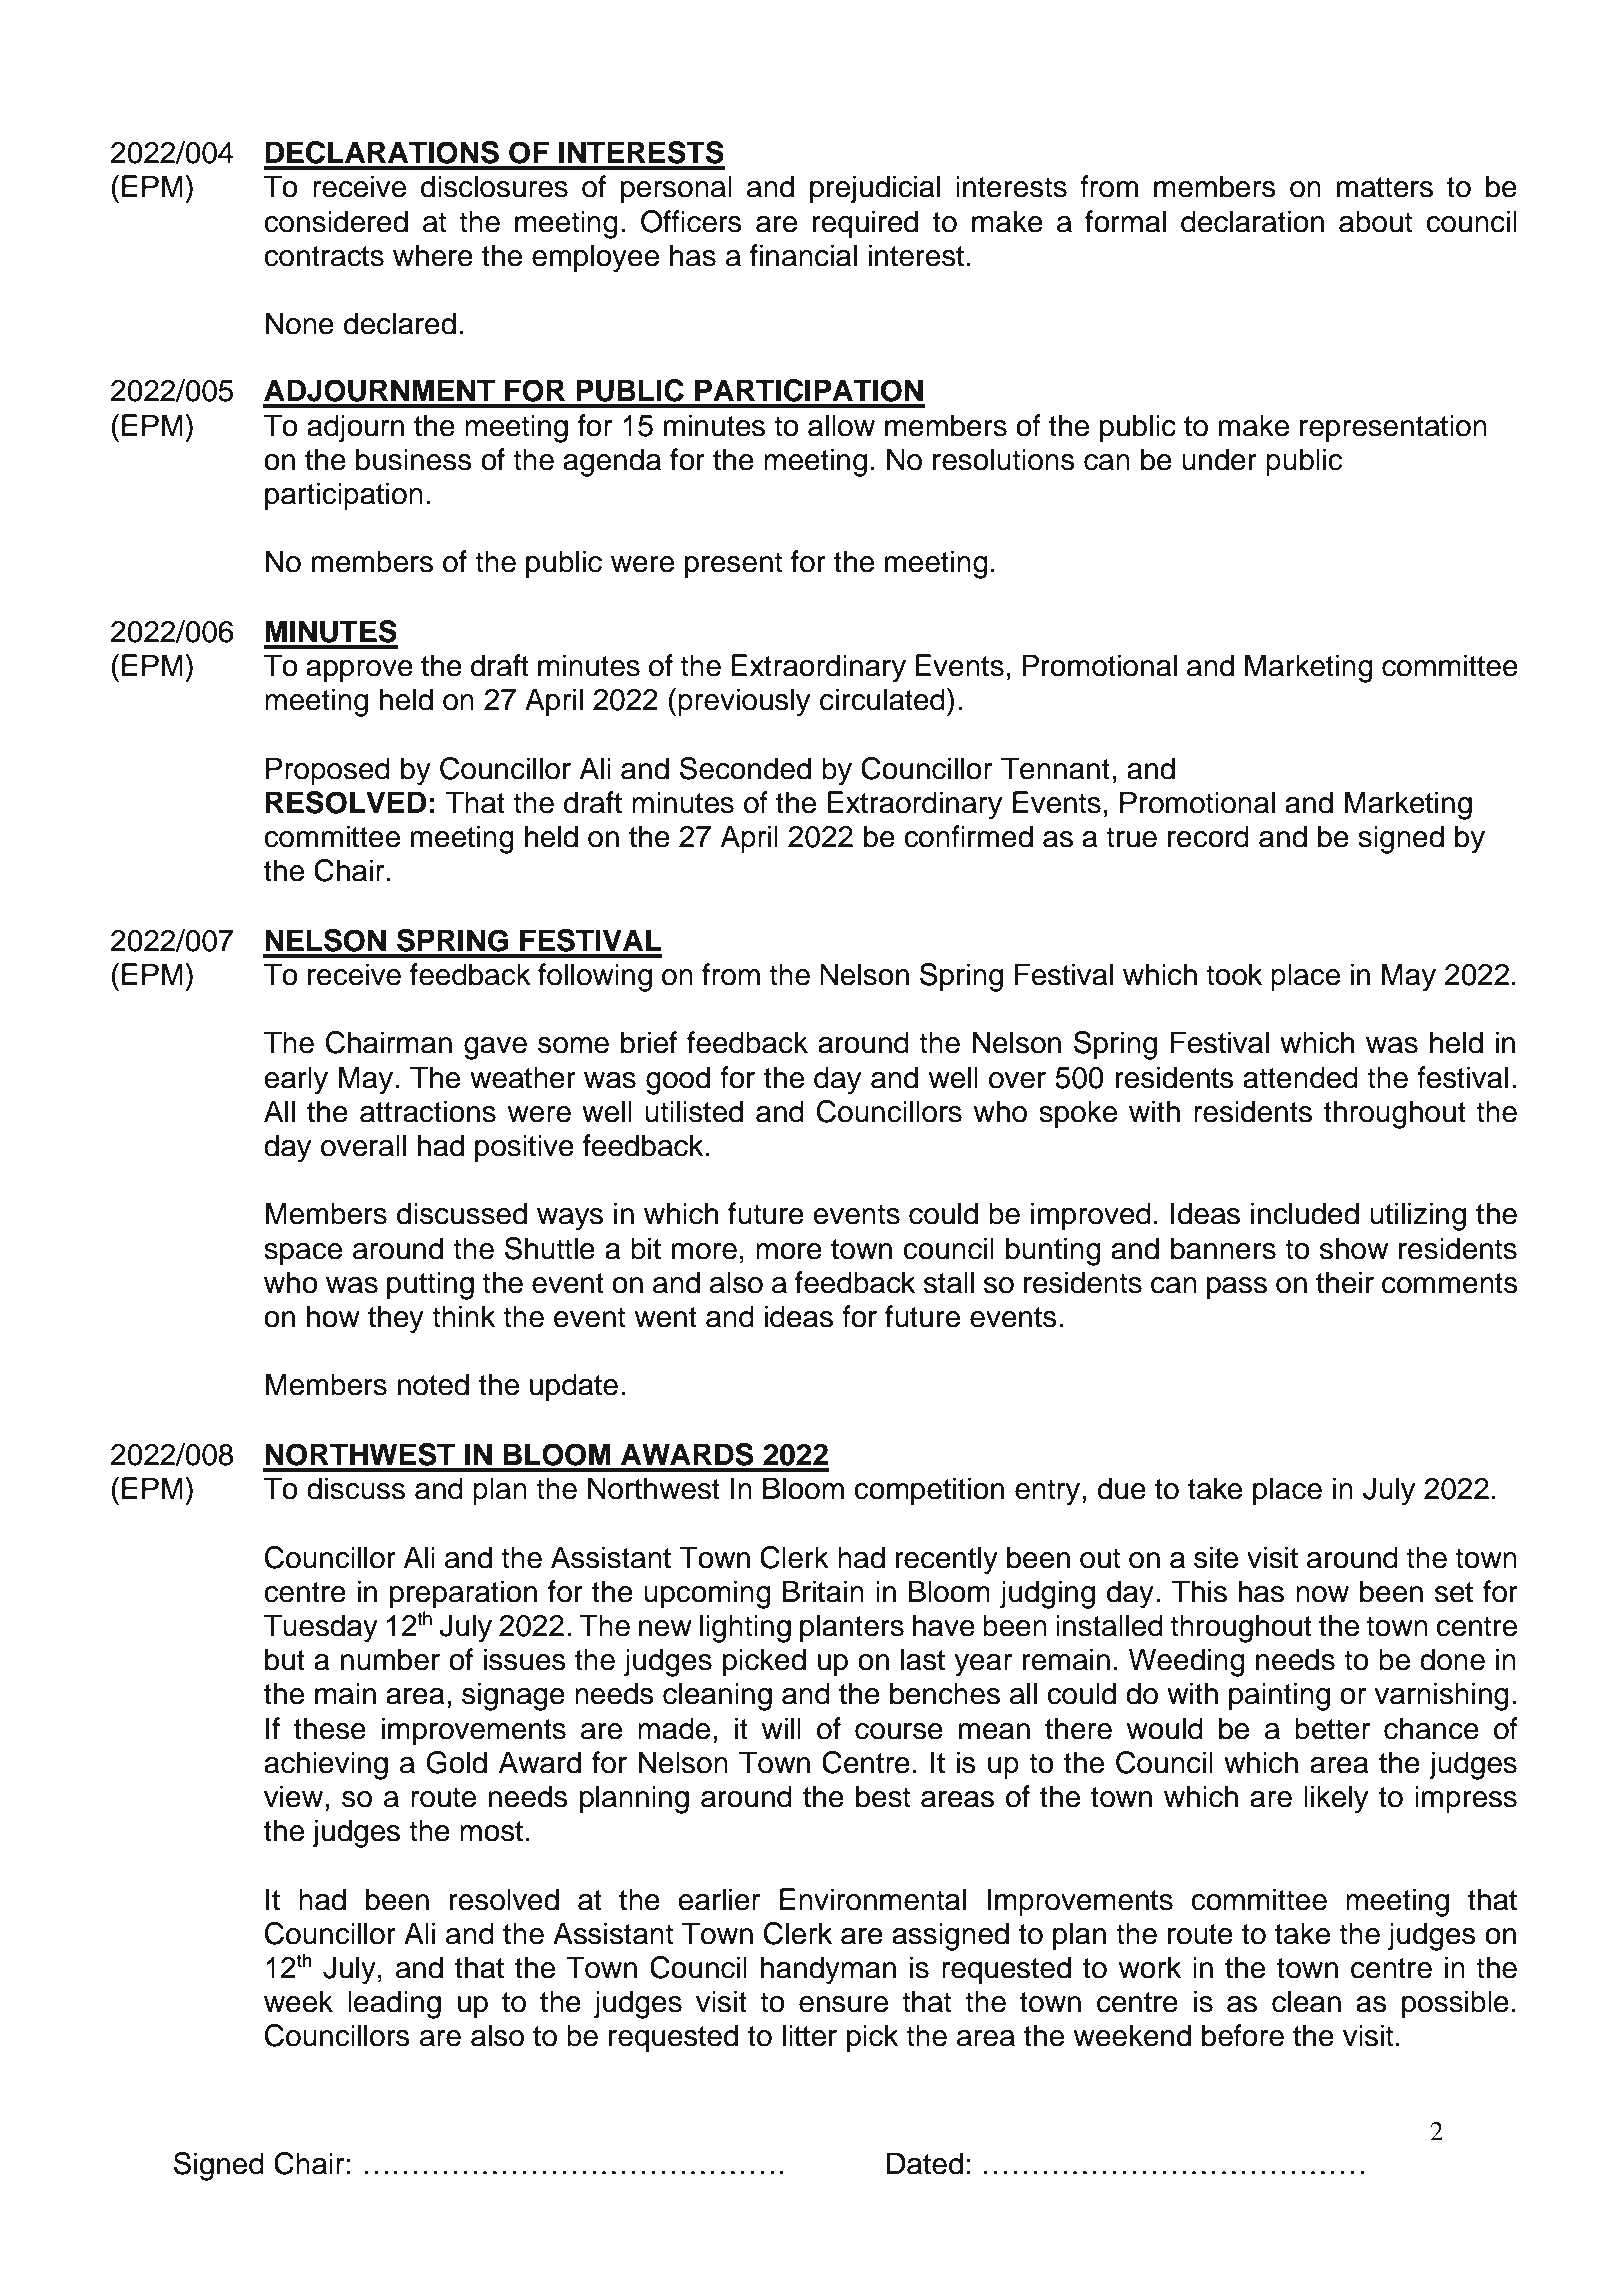 Image resolution: width=1609 pixels, height=2275 pixels. Describe the element at coordinates (1322, 1594) in the screenshot. I see `now` at that location.
